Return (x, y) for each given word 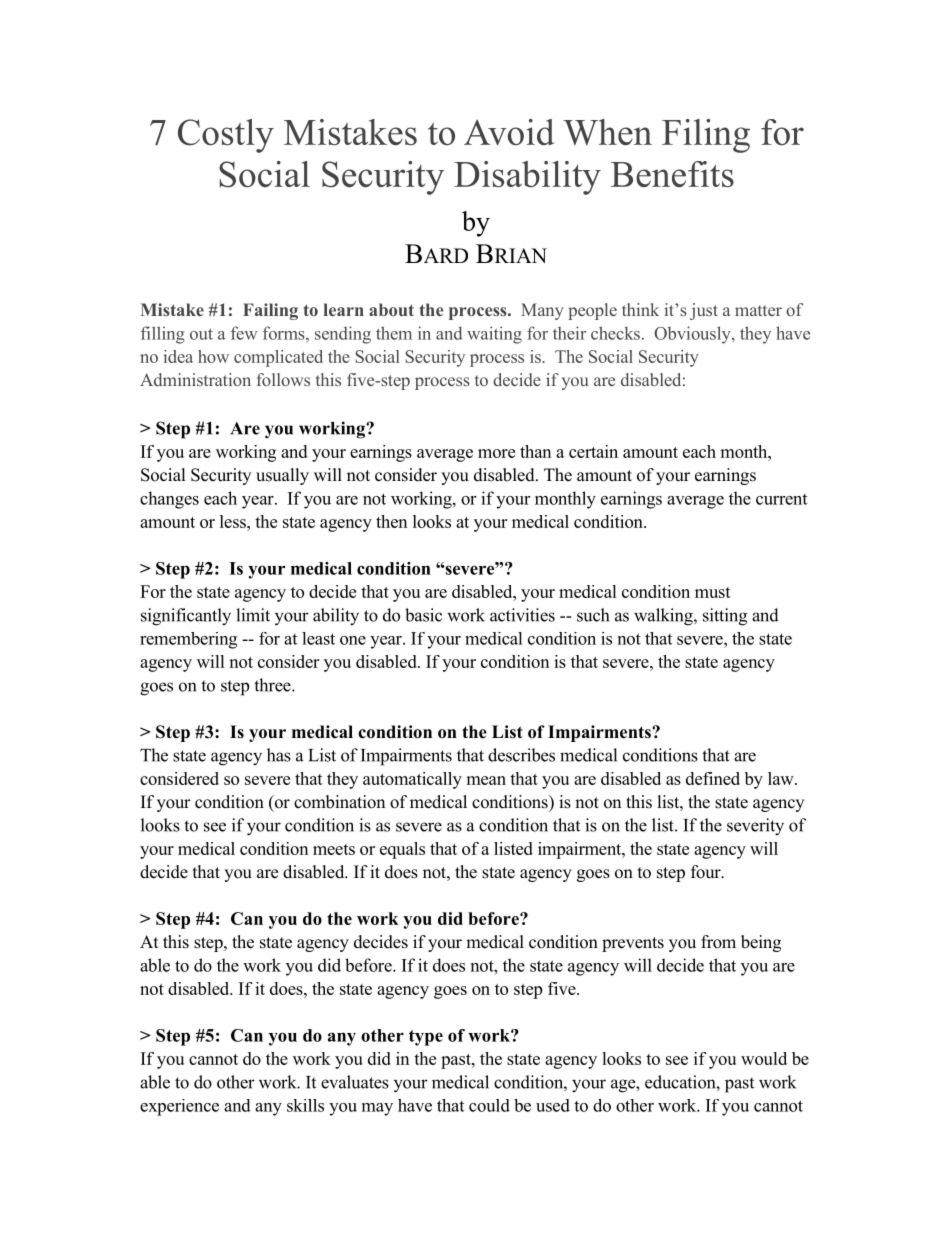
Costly (226, 136)
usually (282, 476)
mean (486, 780)
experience (179, 1107)
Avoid (509, 132)
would (764, 1058)
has (279, 755)
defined (713, 778)
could (489, 1105)
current (781, 499)
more (496, 453)
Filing (706, 136)
